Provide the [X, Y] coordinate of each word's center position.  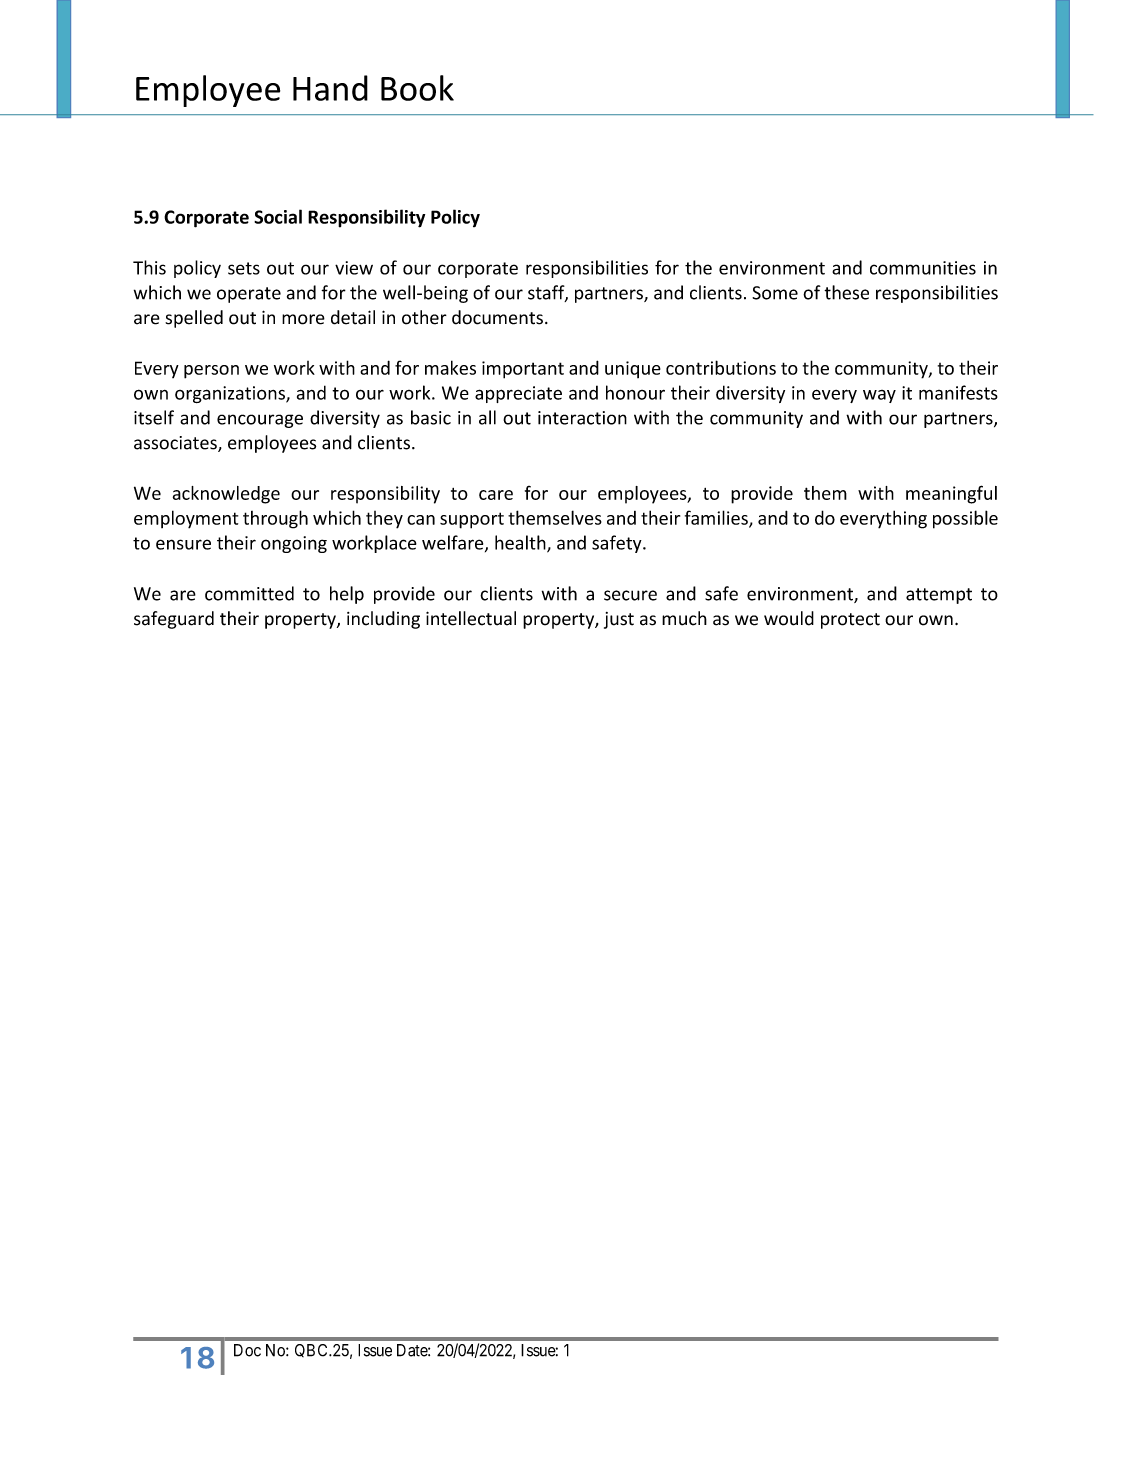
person [211, 372]
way [879, 396]
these [846, 292]
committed [249, 593]
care [496, 495]
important [523, 370]
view [354, 268]
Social [278, 216]
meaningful [951, 494]
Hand [330, 88]
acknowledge [226, 495]
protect [850, 621]
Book [417, 88]
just [619, 620]
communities [923, 268]
